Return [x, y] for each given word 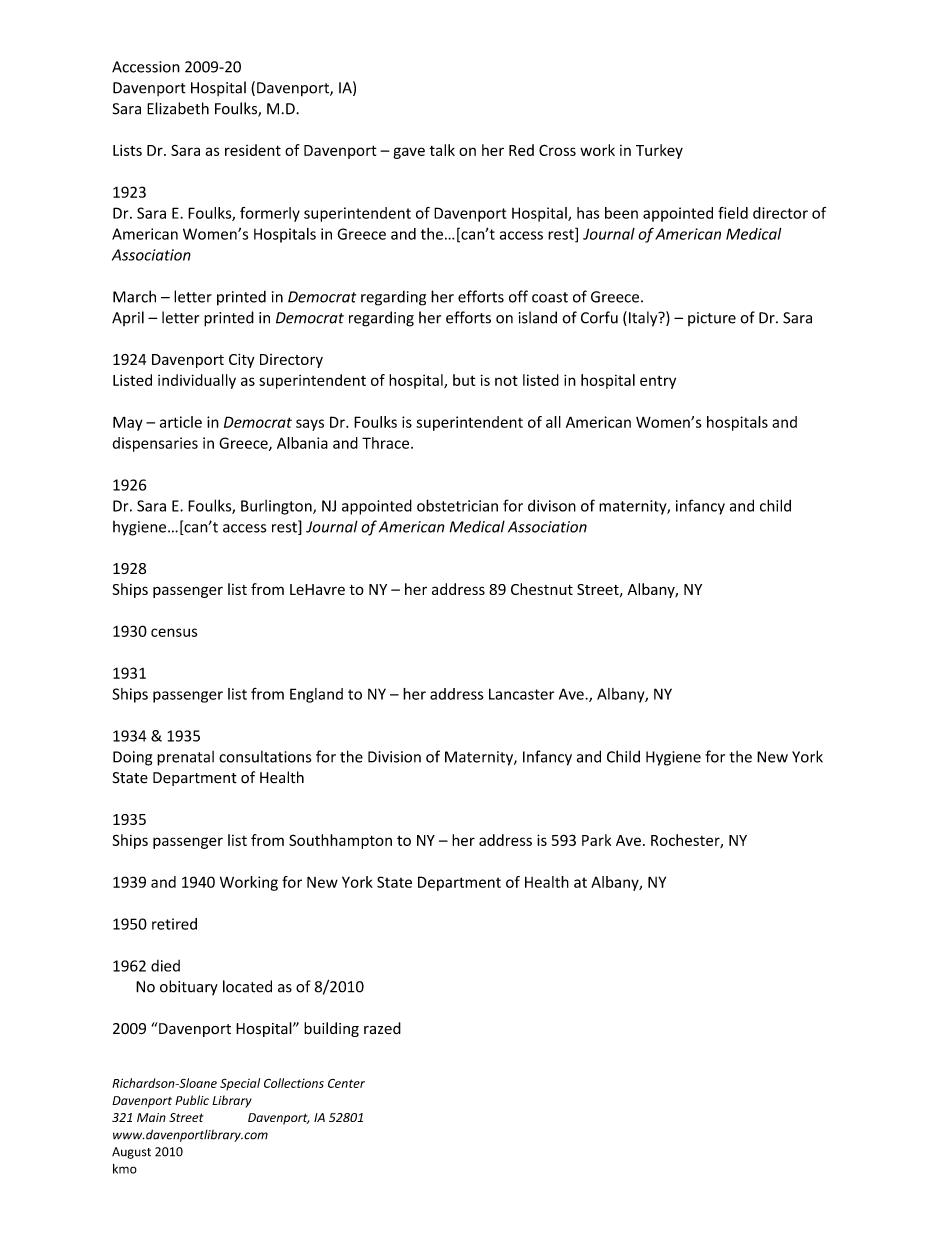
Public [192, 1100]
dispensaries [155, 444]
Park [596, 840]
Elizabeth [178, 108]
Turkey [659, 151]
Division [394, 757]
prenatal [185, 758]
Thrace [387, 443]
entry [658, 382]
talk [442, 150]
